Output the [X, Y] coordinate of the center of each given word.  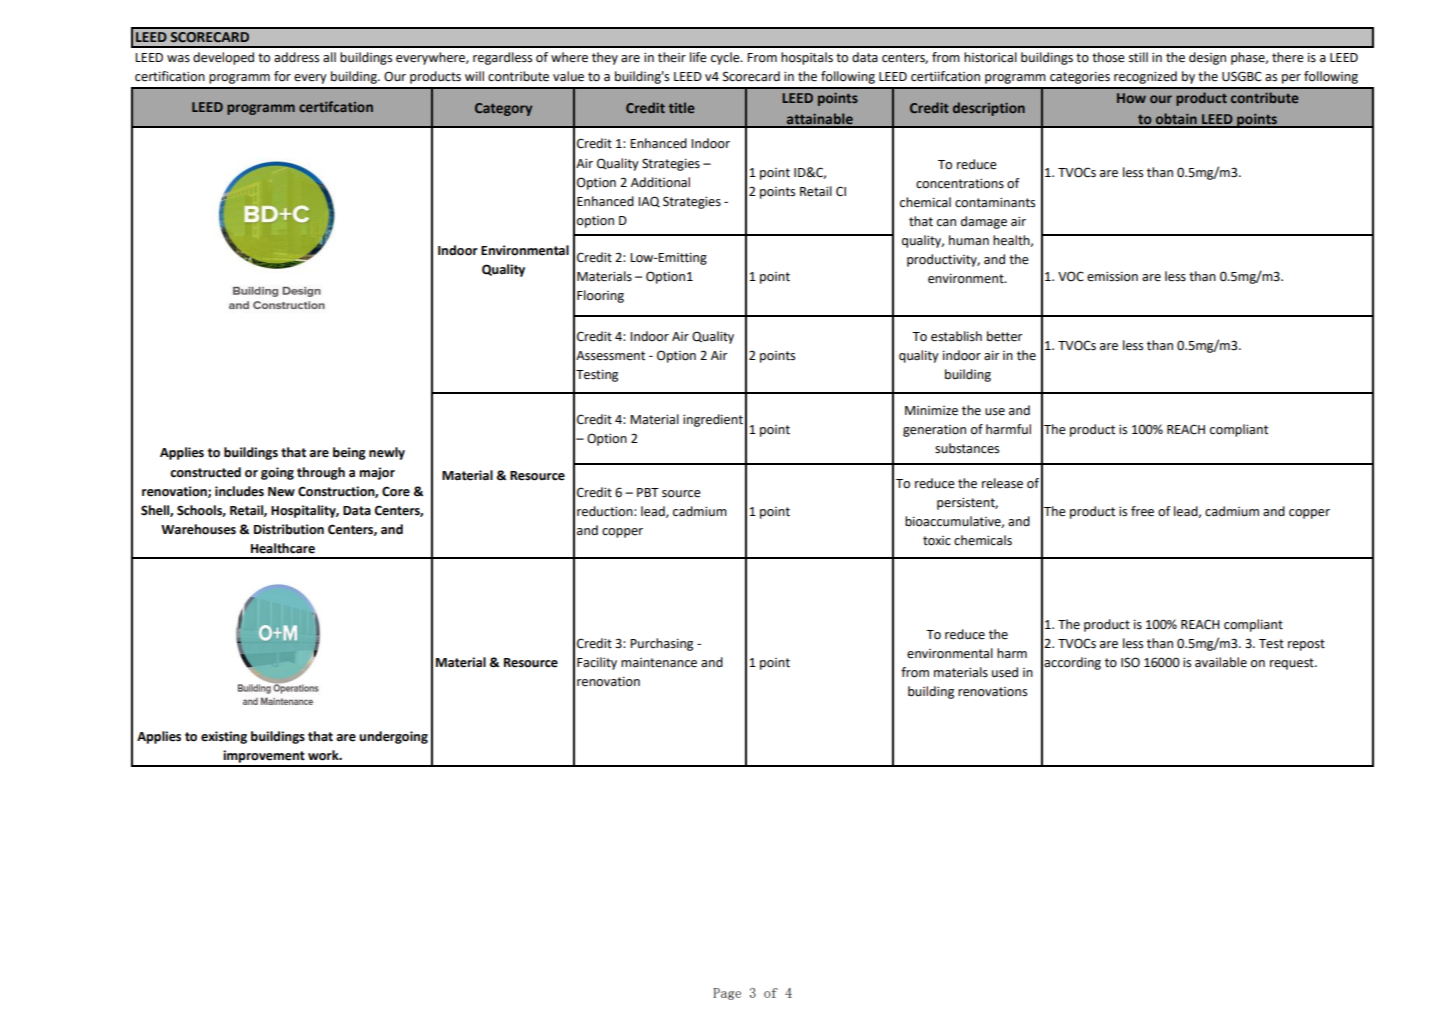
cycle [726, 58]
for [282, 76]
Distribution [289, 529]
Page [727, 994]
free [1142, 511]
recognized [1145, 77]
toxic [937, 541]
